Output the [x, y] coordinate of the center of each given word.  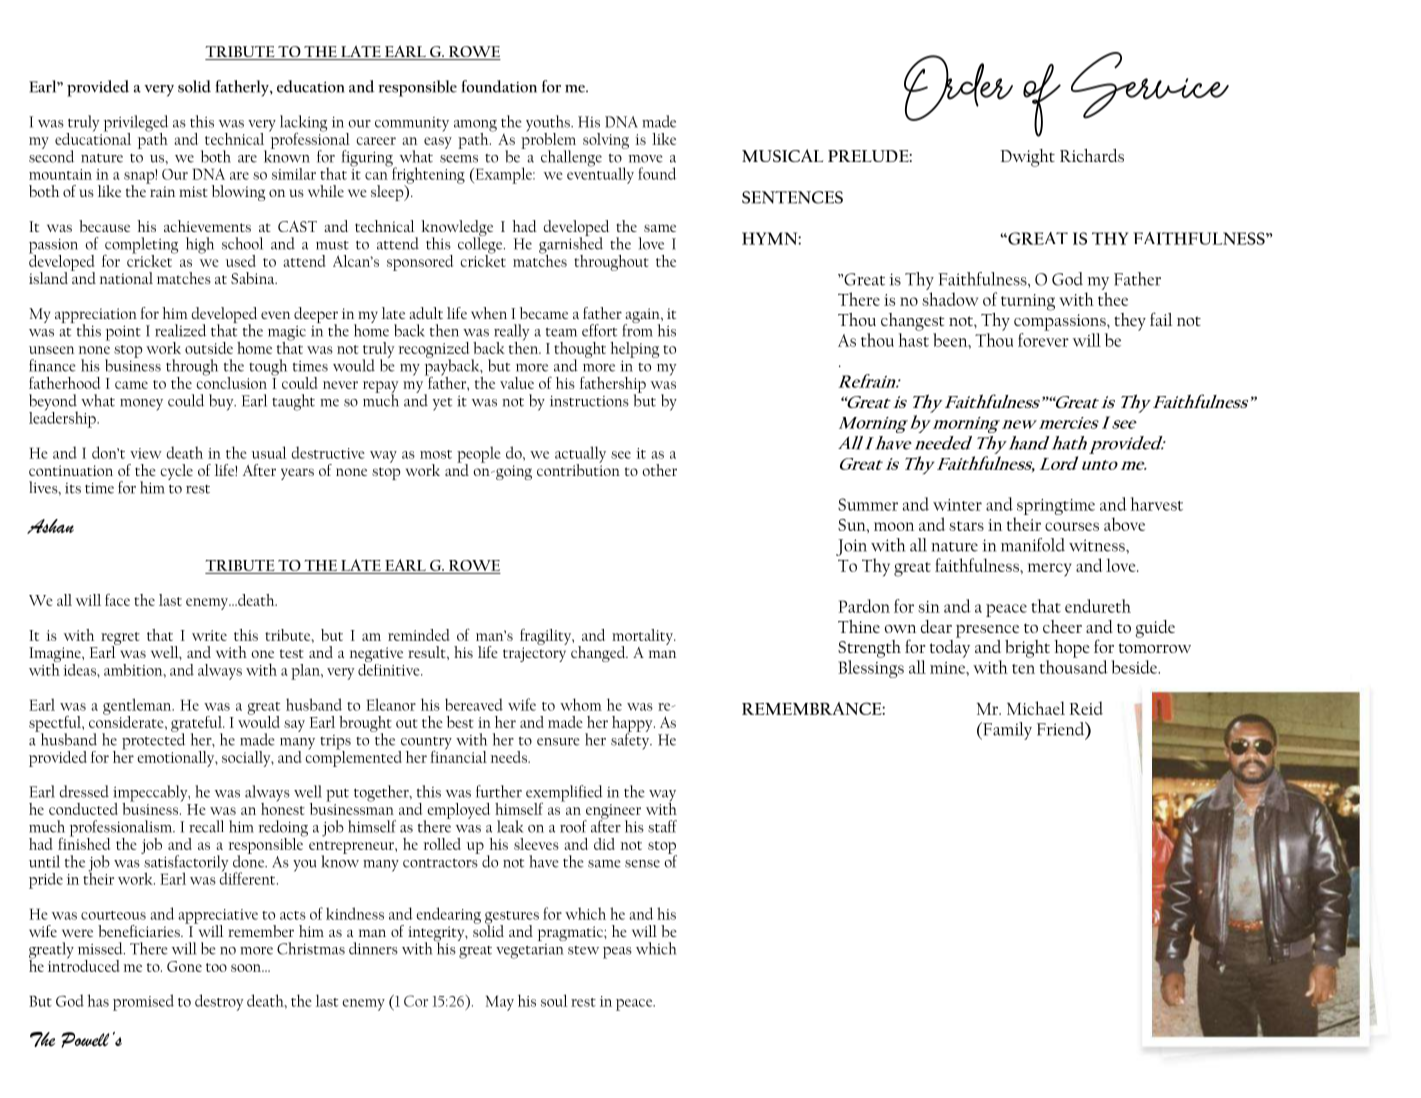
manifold [1033, 545]
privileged [136, 124]
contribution [578, 468]
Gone [184, 966]
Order [958, 88]
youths [549, 124]
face [117, 599]
